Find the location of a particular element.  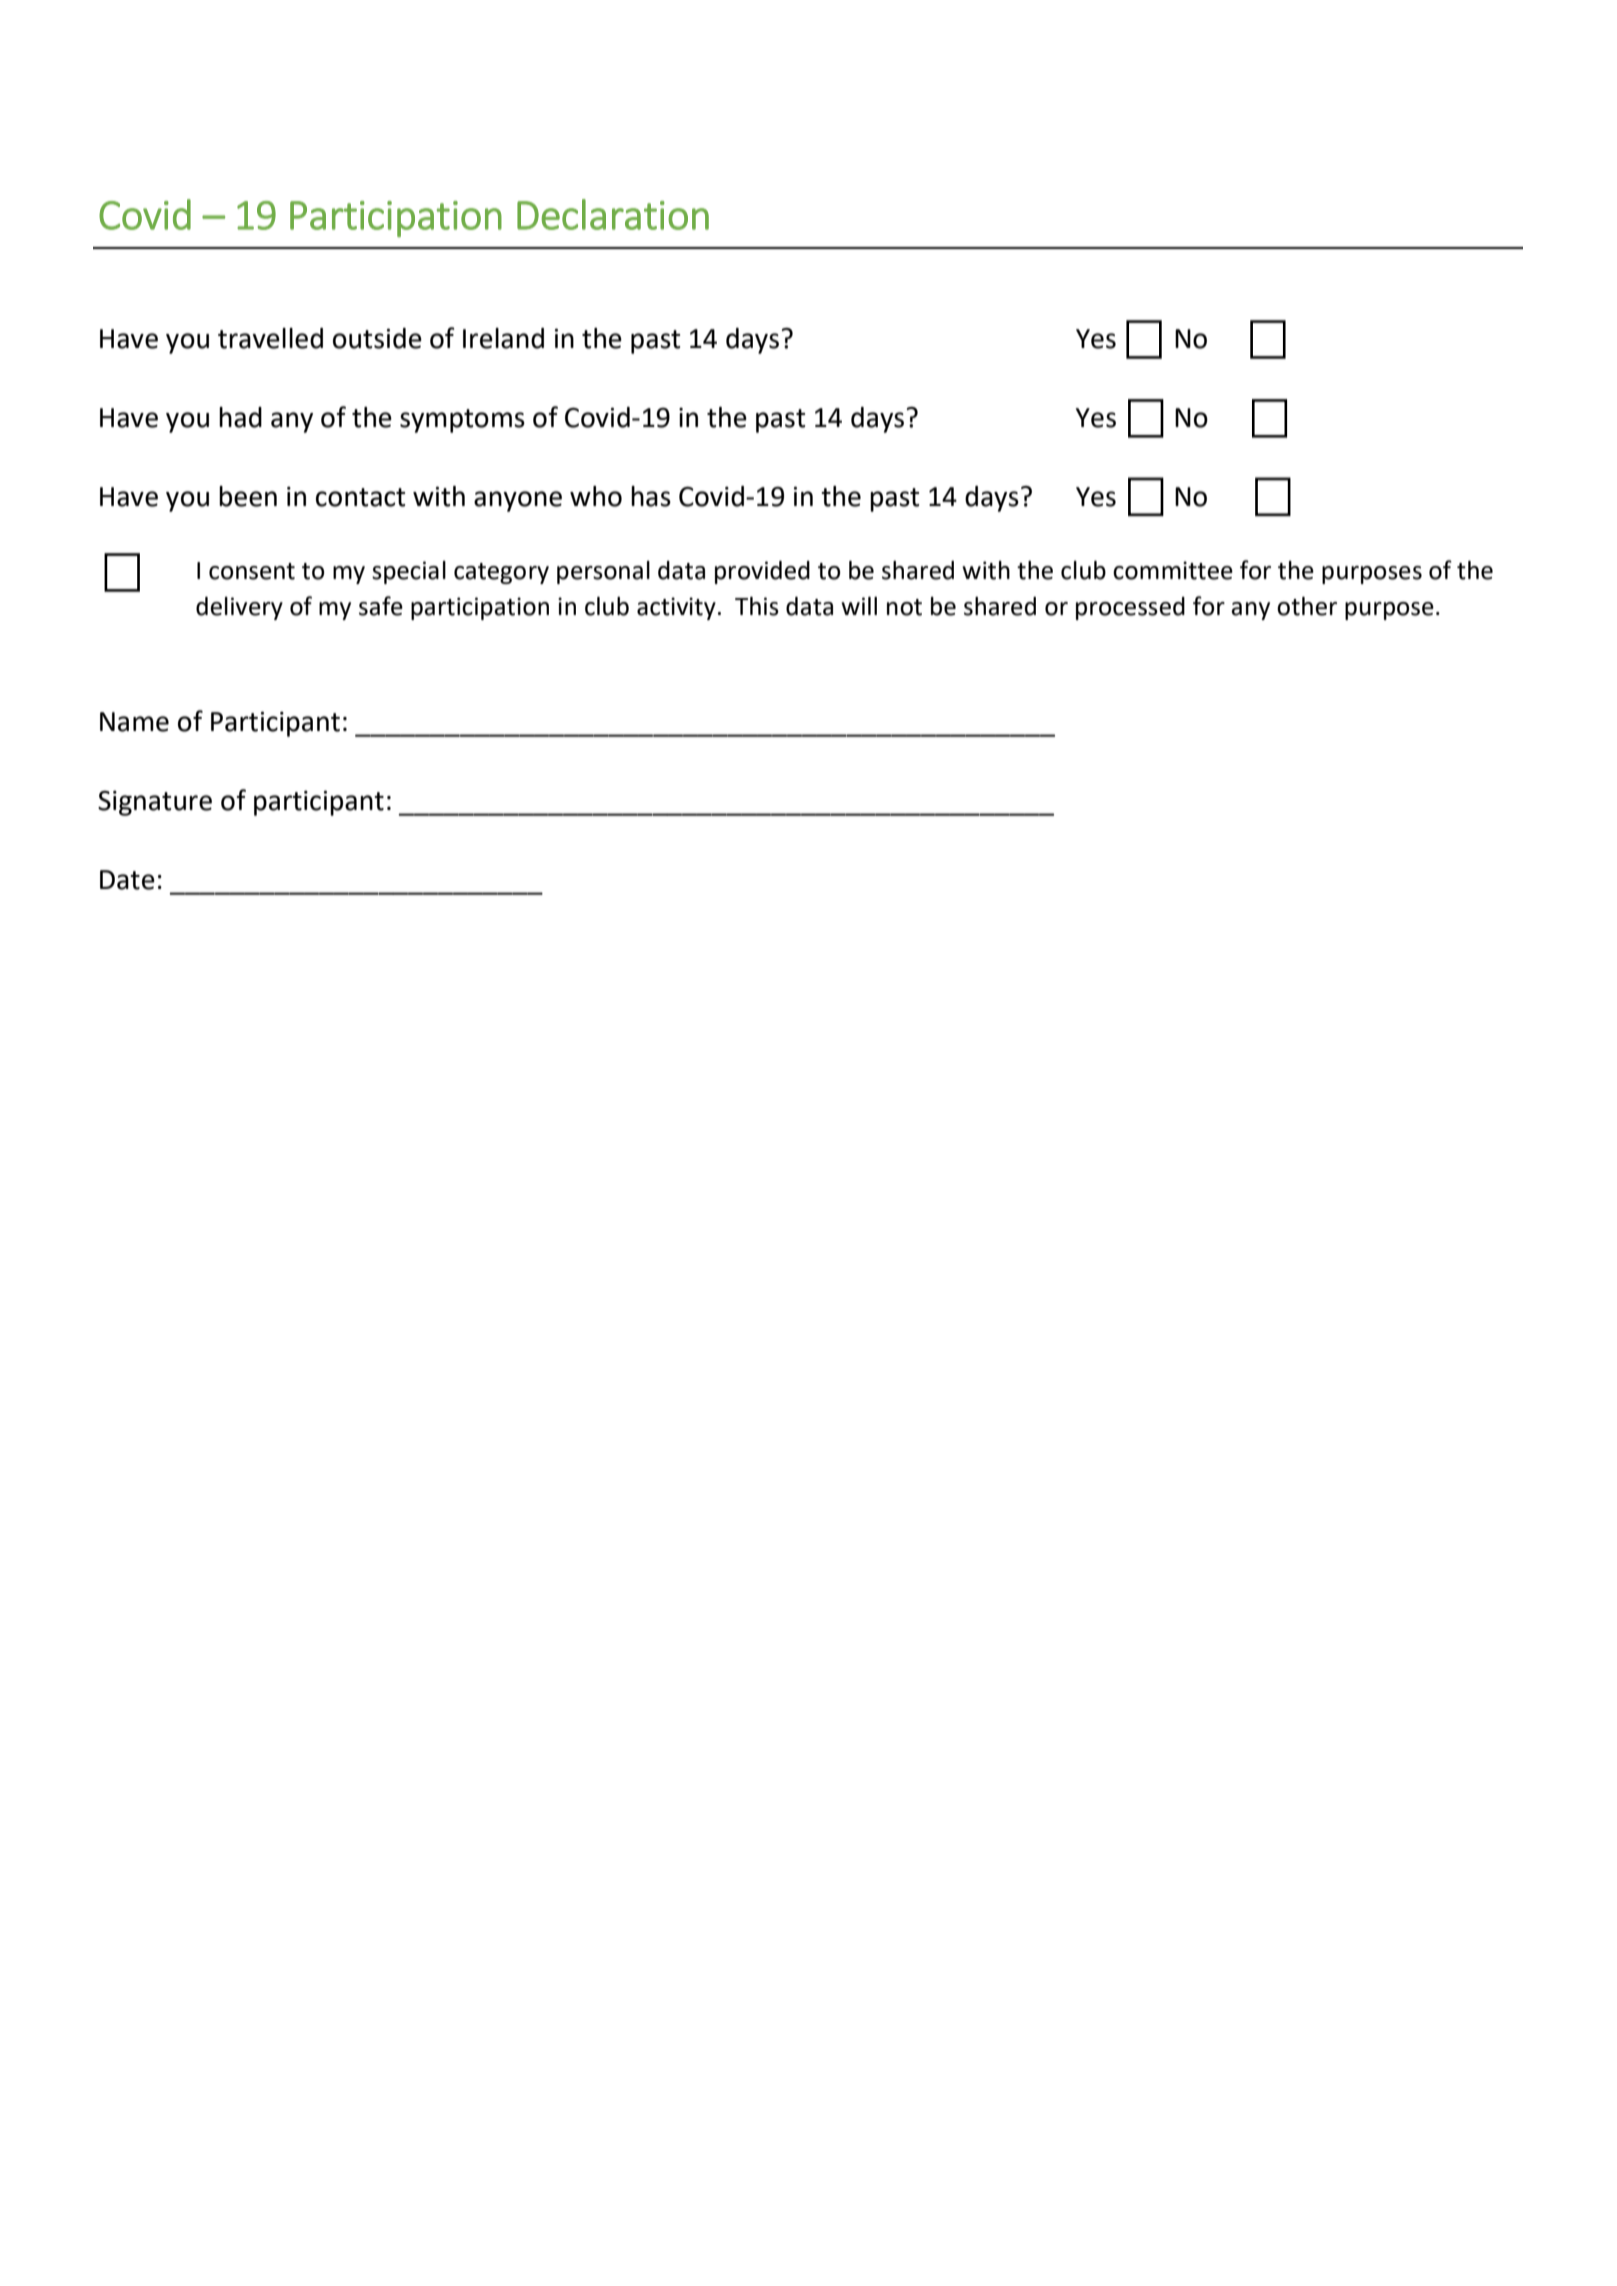

had is located at coordinates (240, 417).
